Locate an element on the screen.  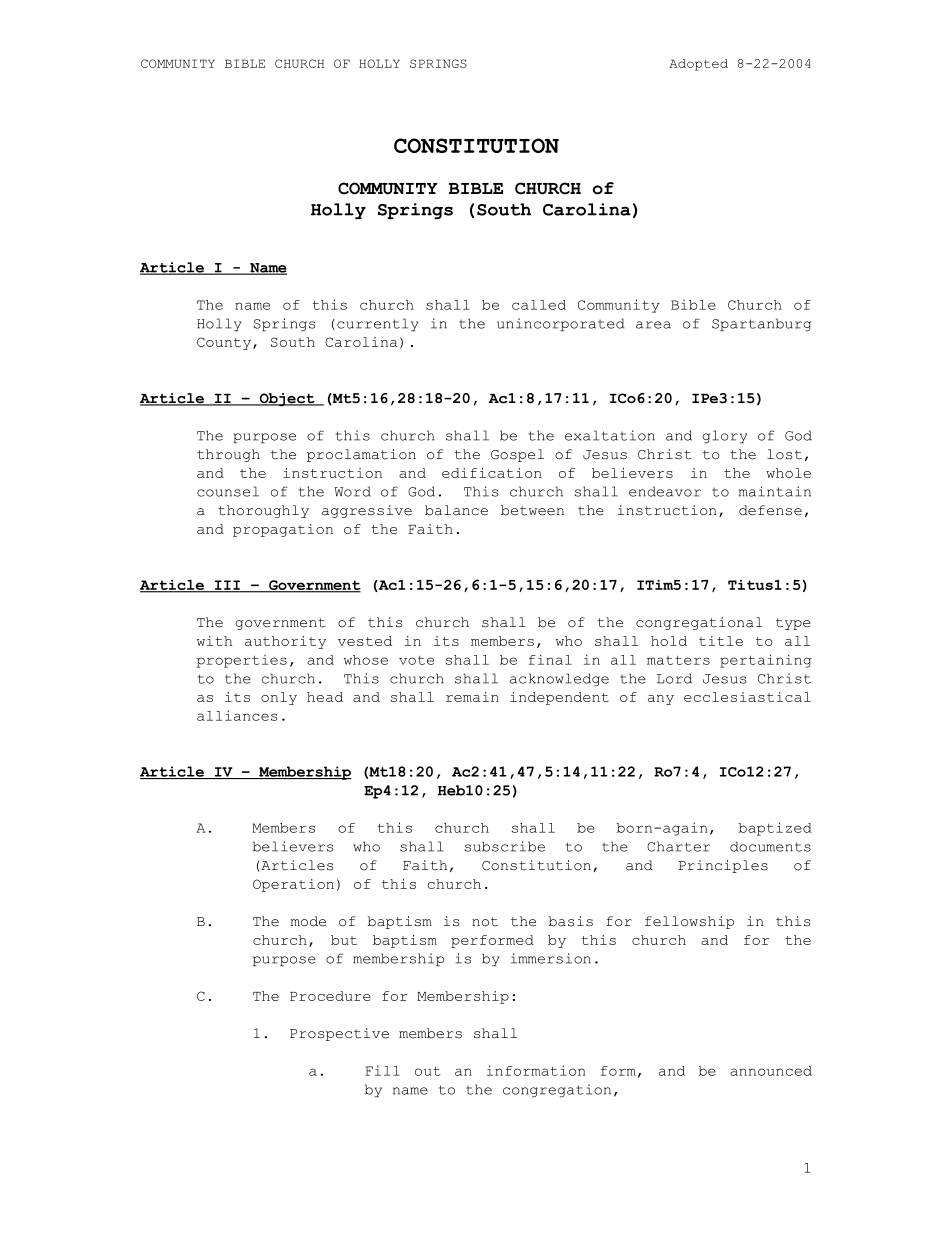
Prospective is located at coordinates (339, 1034).
